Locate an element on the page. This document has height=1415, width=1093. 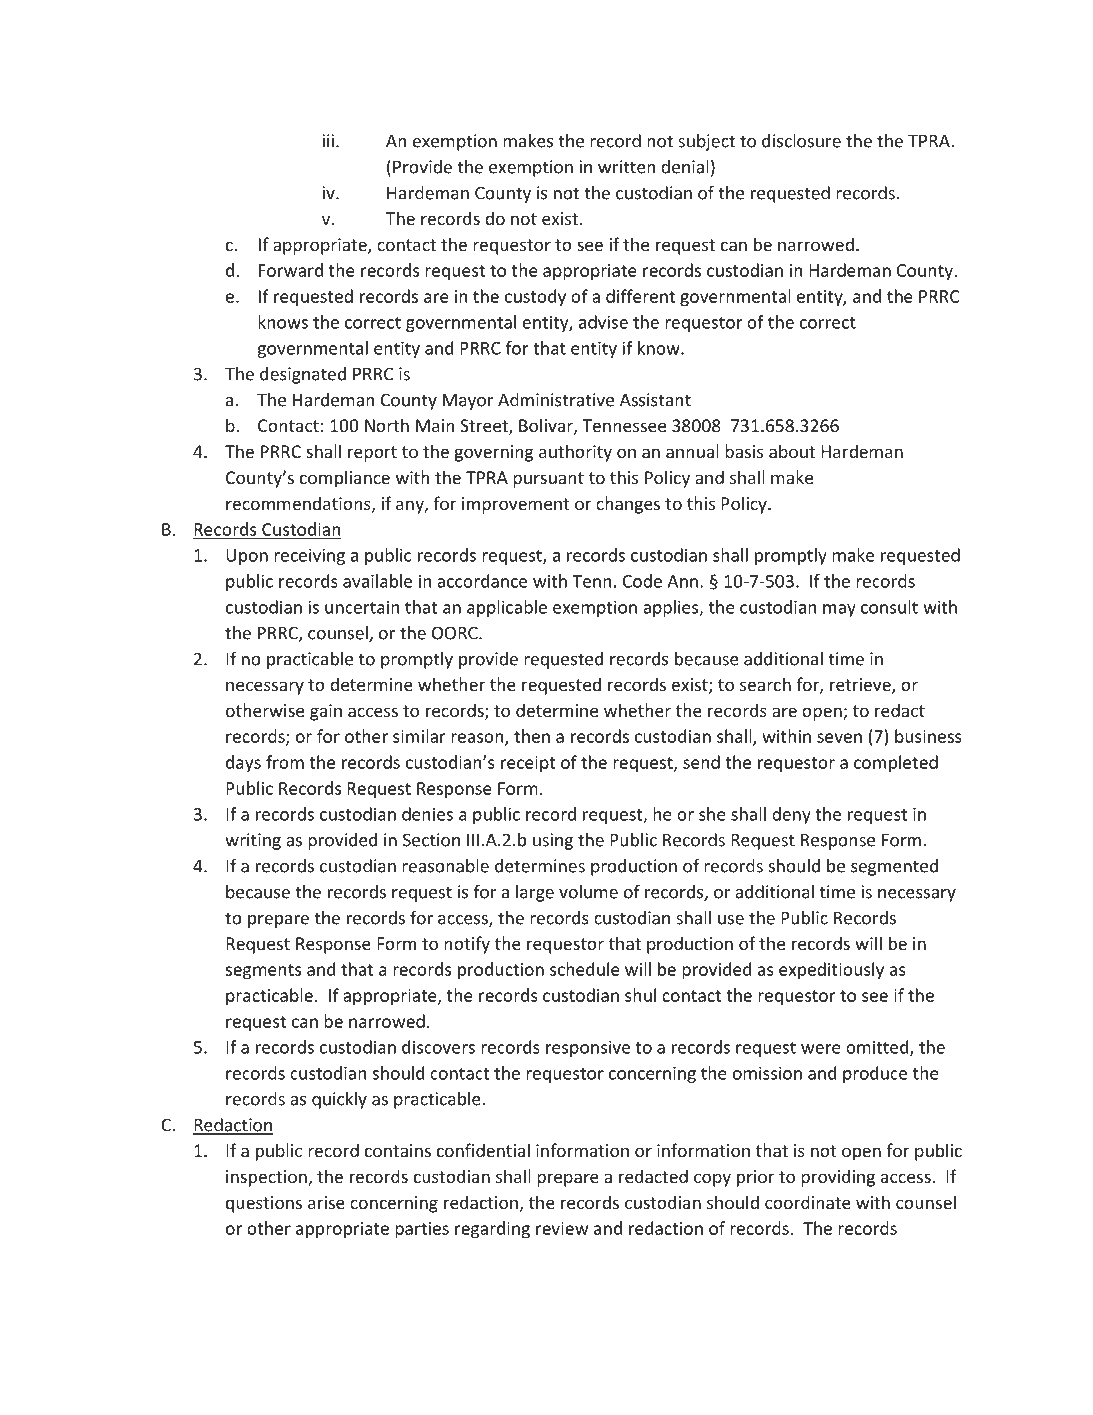
review is located at coordinates (562, 1228).
